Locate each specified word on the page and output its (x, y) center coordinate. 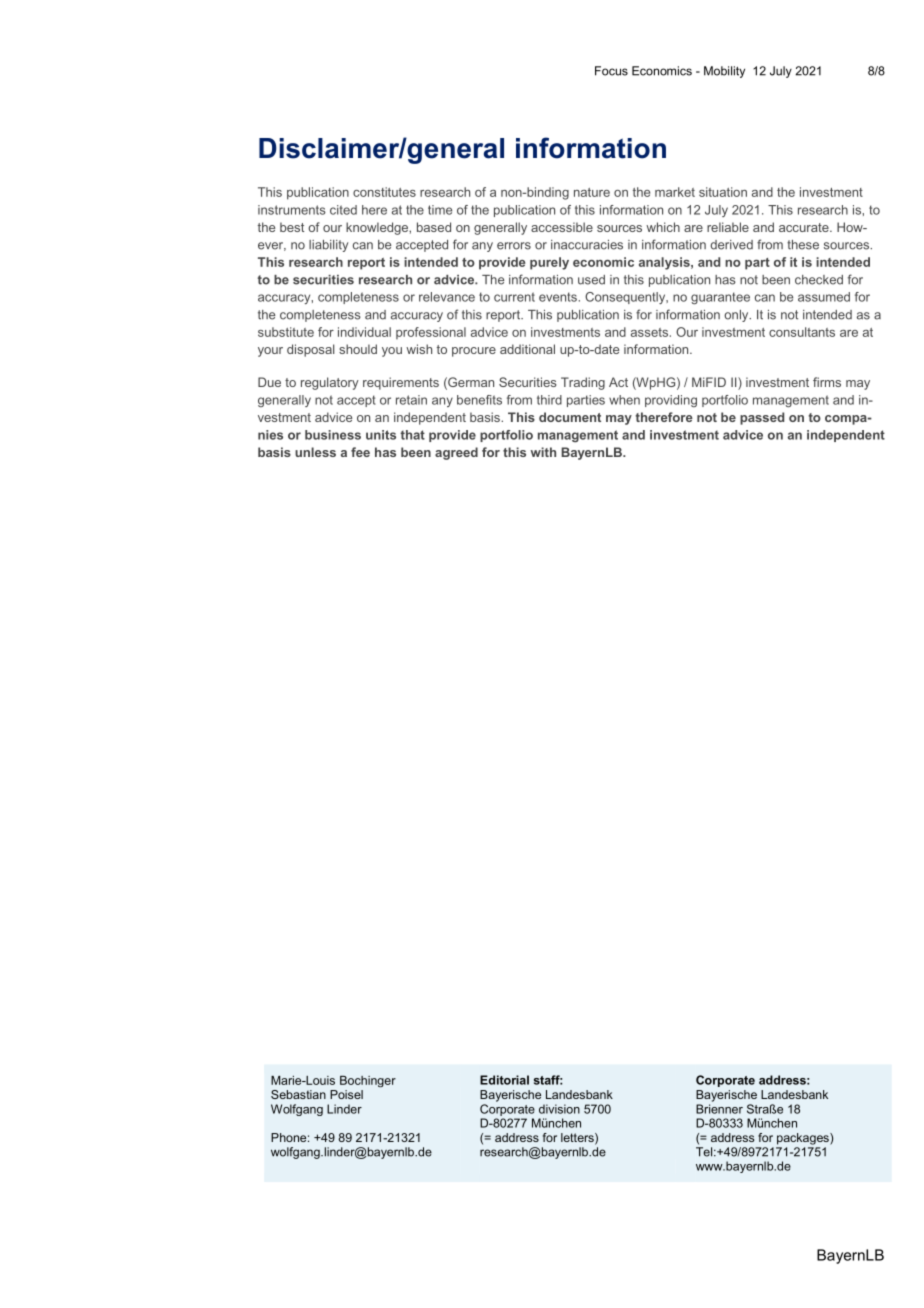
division (559, 1109)
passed (762, 418)
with (543, 452)
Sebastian (298, 1094)
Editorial (504, 1080)
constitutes (384, 192)
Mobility (724, 72)
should (358, 349)
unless (315, 452)
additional (527, 349)
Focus (611, 71)
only (737, 316)
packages (804, 1139)
